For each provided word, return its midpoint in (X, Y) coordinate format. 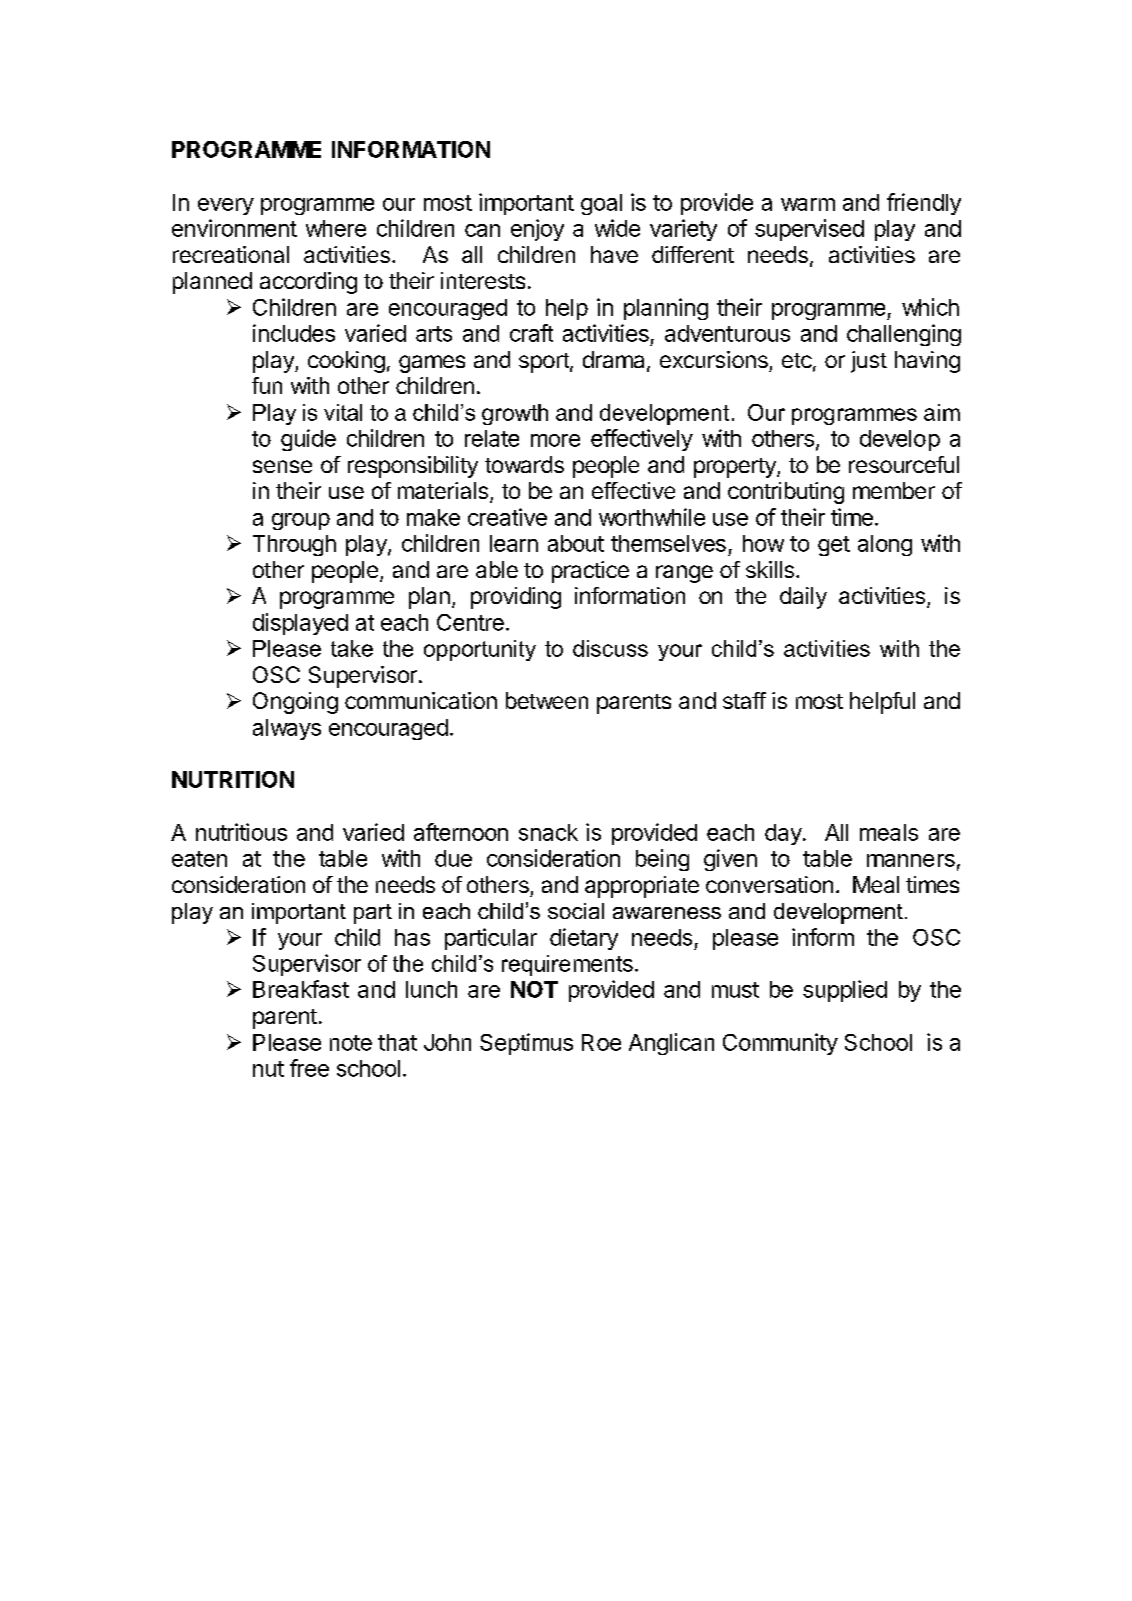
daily (803, 598)
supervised (809, 230)
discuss (610, 648)
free (309, 1068)
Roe (601, 1042)
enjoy (537, 230)
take (352, 648)
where (336, 228)
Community (780, 1044)
